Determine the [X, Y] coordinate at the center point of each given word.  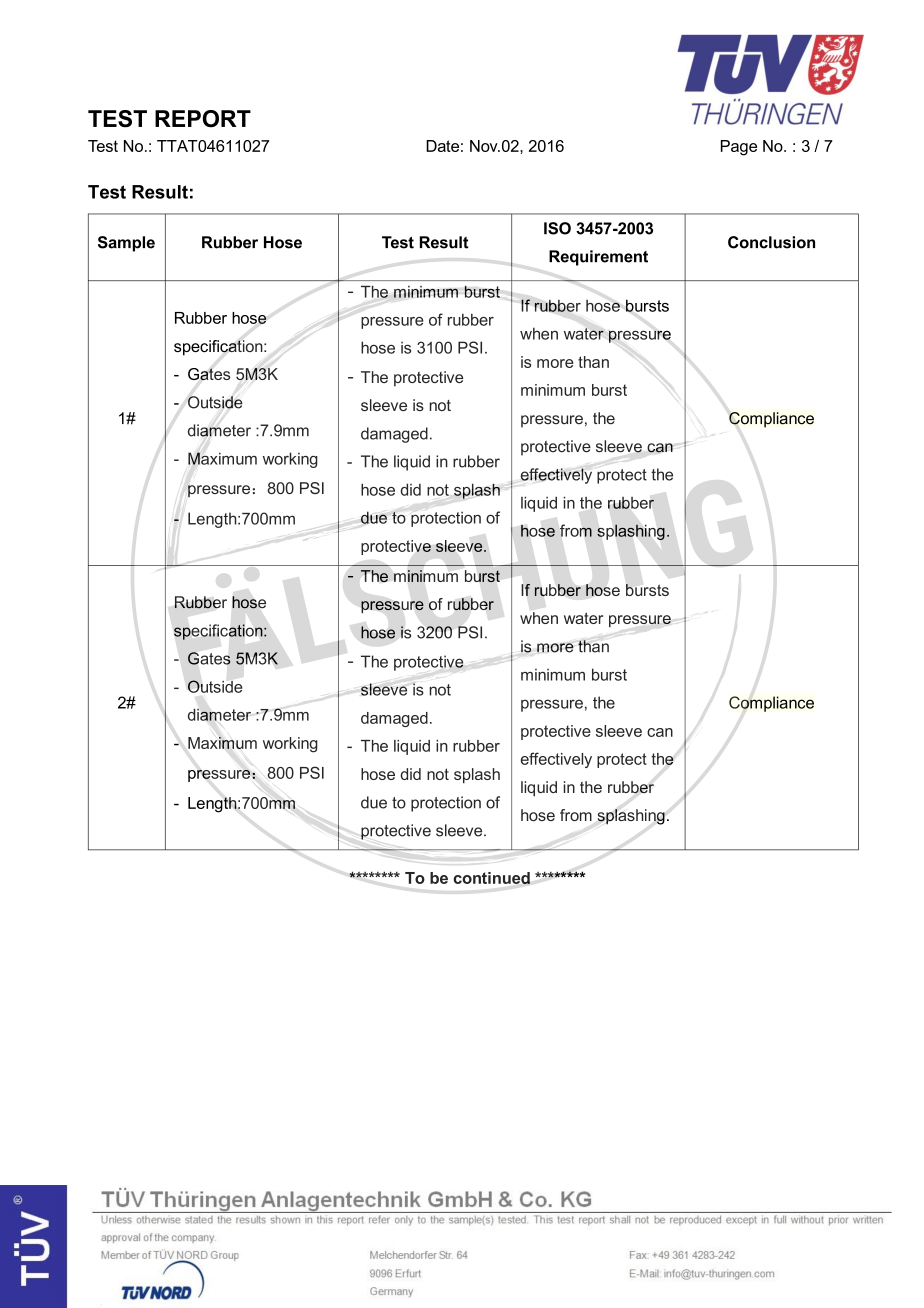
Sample [126, 244]
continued [491, 878]
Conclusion [771, 242]
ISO [557, 228]
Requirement [598, 258]
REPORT [203, 119]
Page [739, 148]
